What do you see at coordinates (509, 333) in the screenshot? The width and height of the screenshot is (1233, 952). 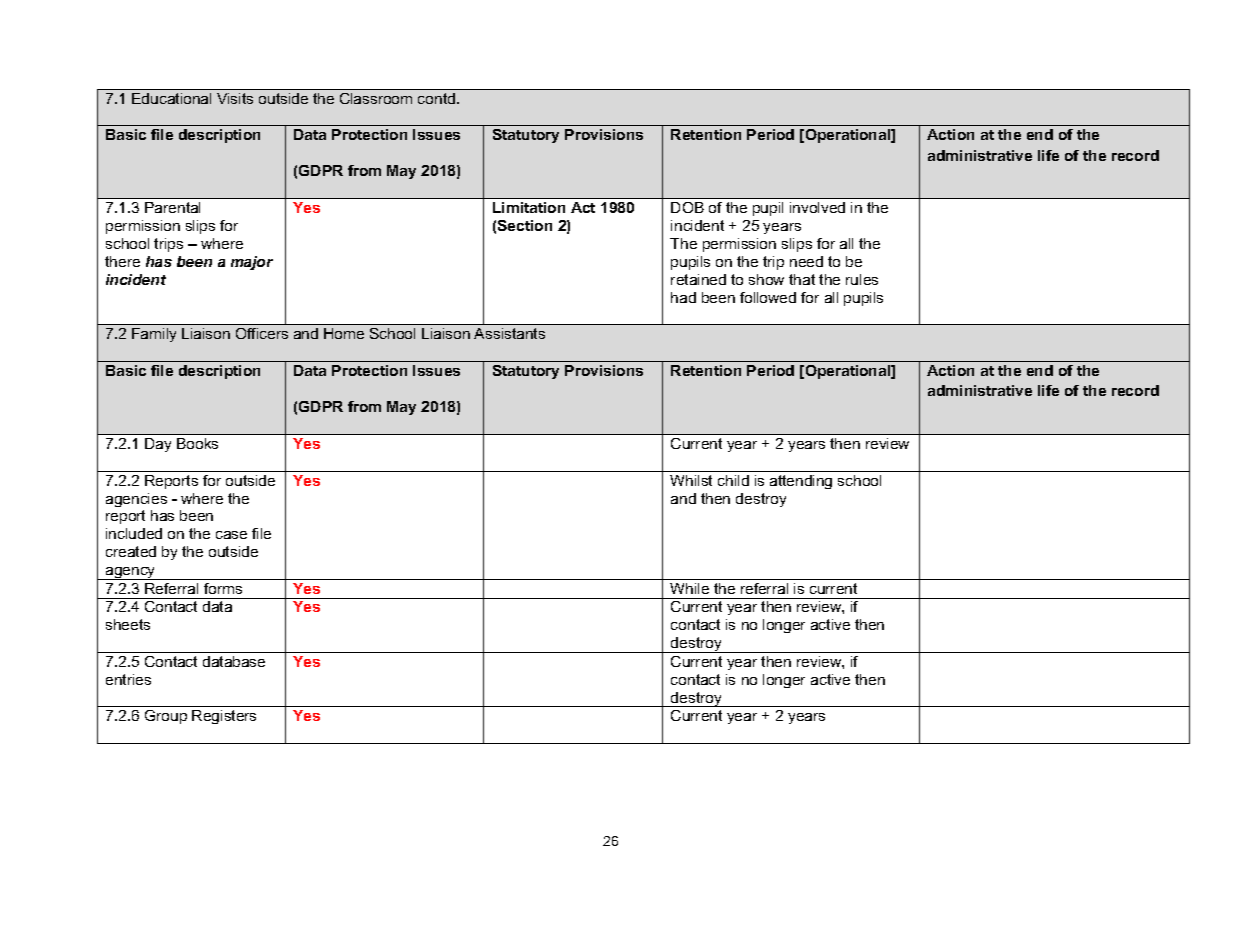 I see `Assistants` at bounding box center [509, 333].
